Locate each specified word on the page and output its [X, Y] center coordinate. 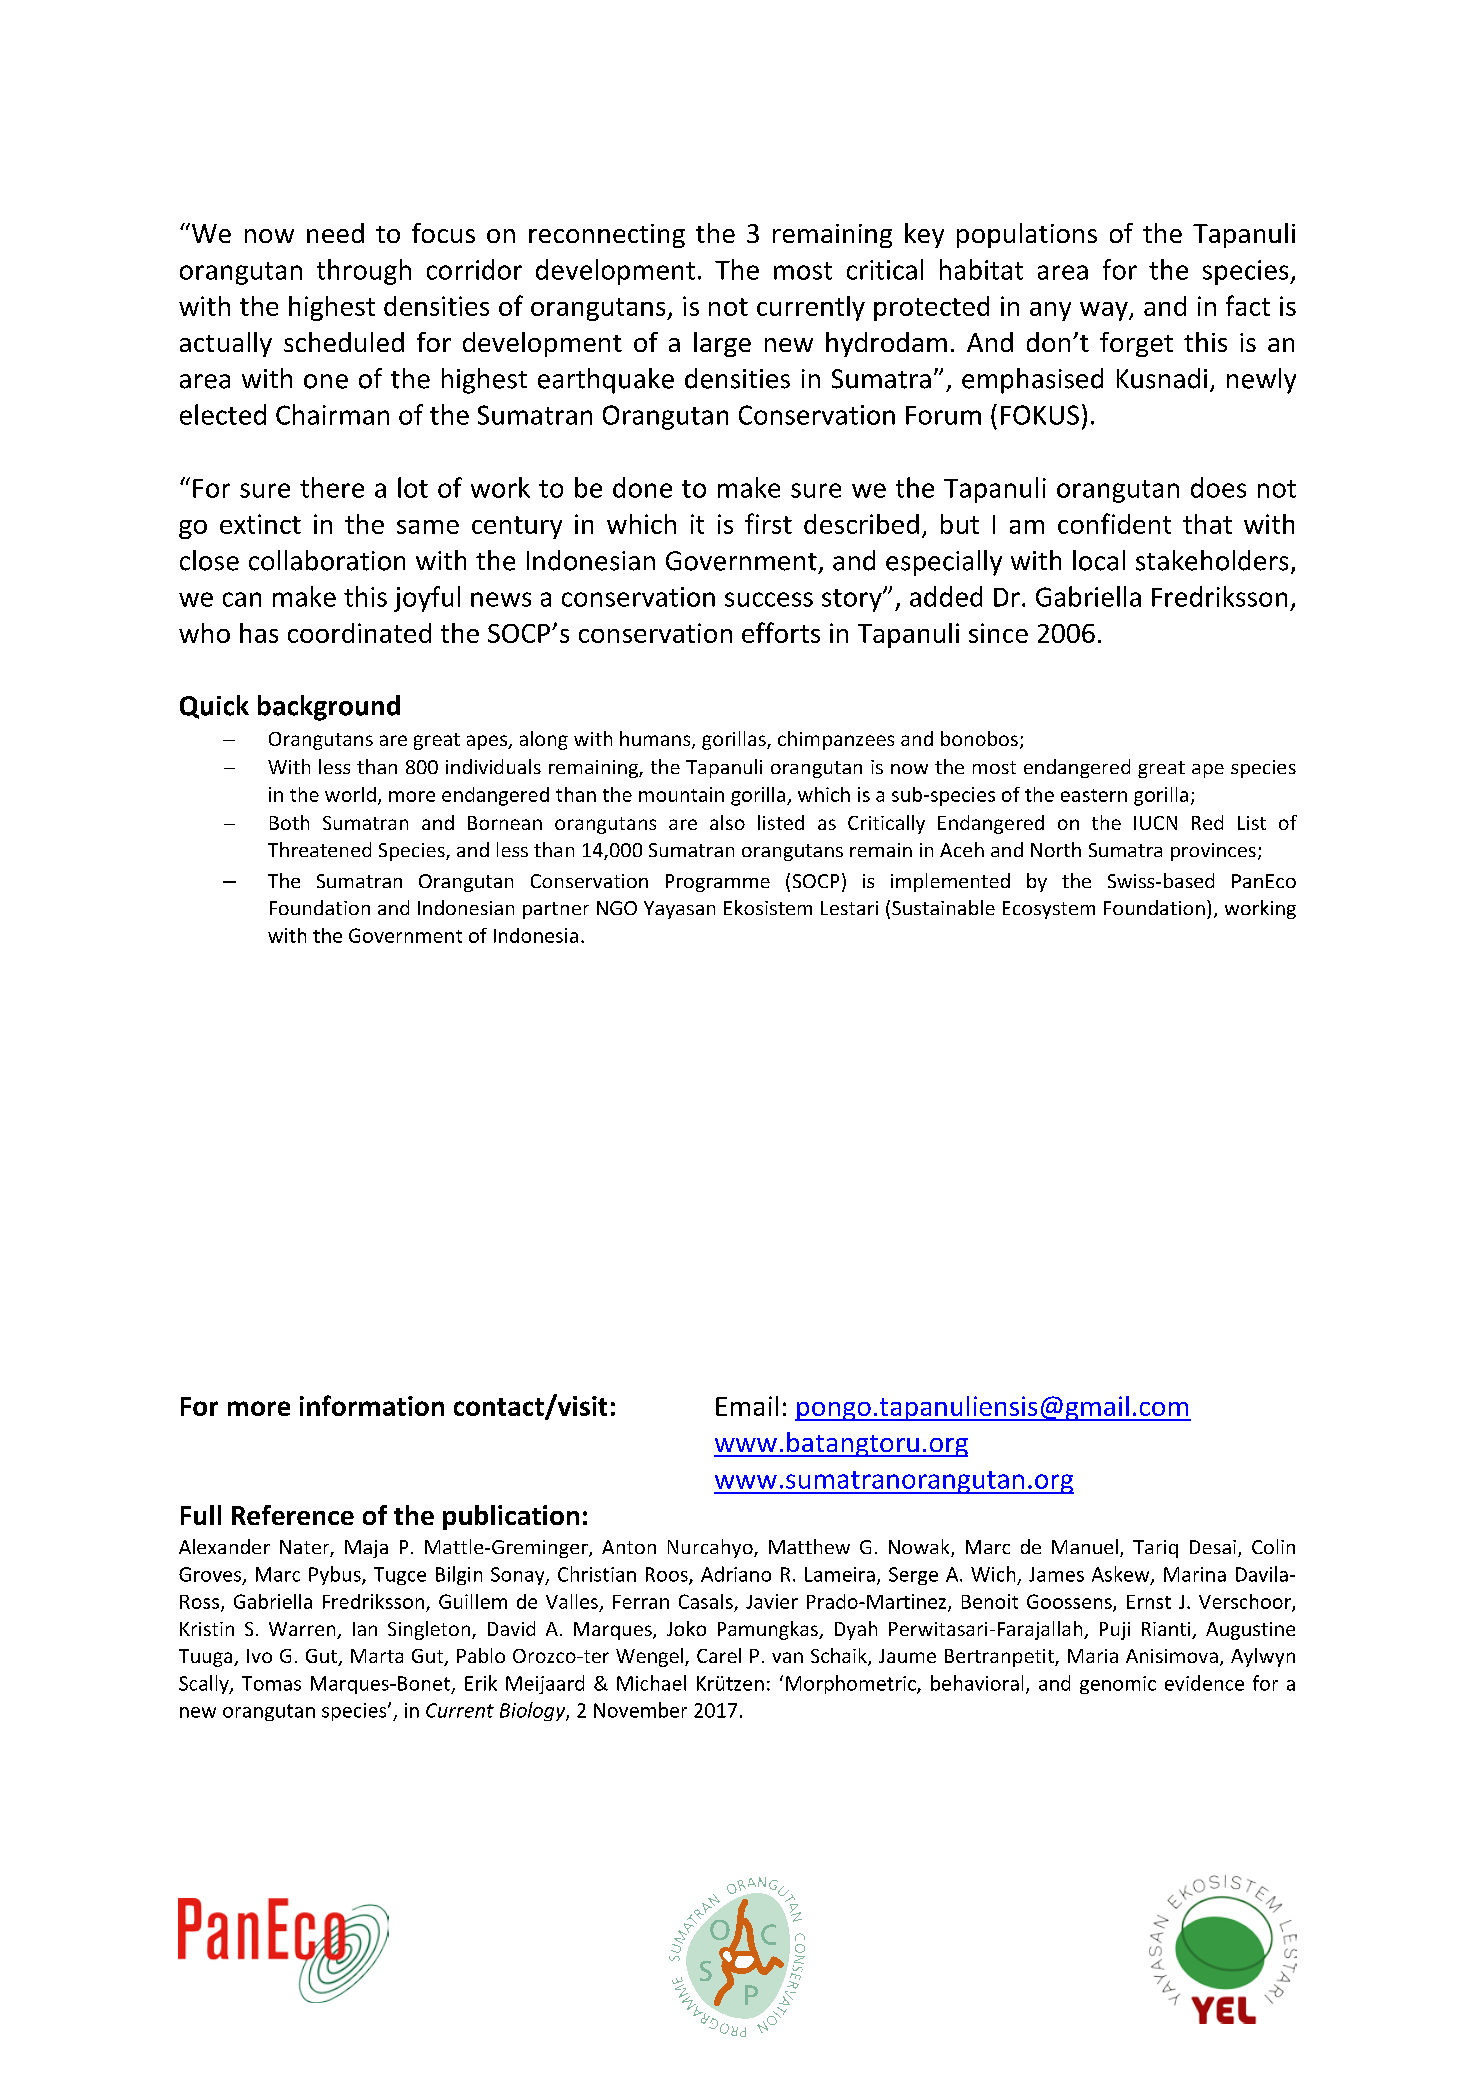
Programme [718, 883]
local [1099, 560]
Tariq [1155, 1549]
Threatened [319, 849]
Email [747, 1406]
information [372, 1405]
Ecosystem [1049, 910]
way [1105, 311]
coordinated [359, 633]
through [364, 272]
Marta [377, 1656]
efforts [781, 632]
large [722, 344]
